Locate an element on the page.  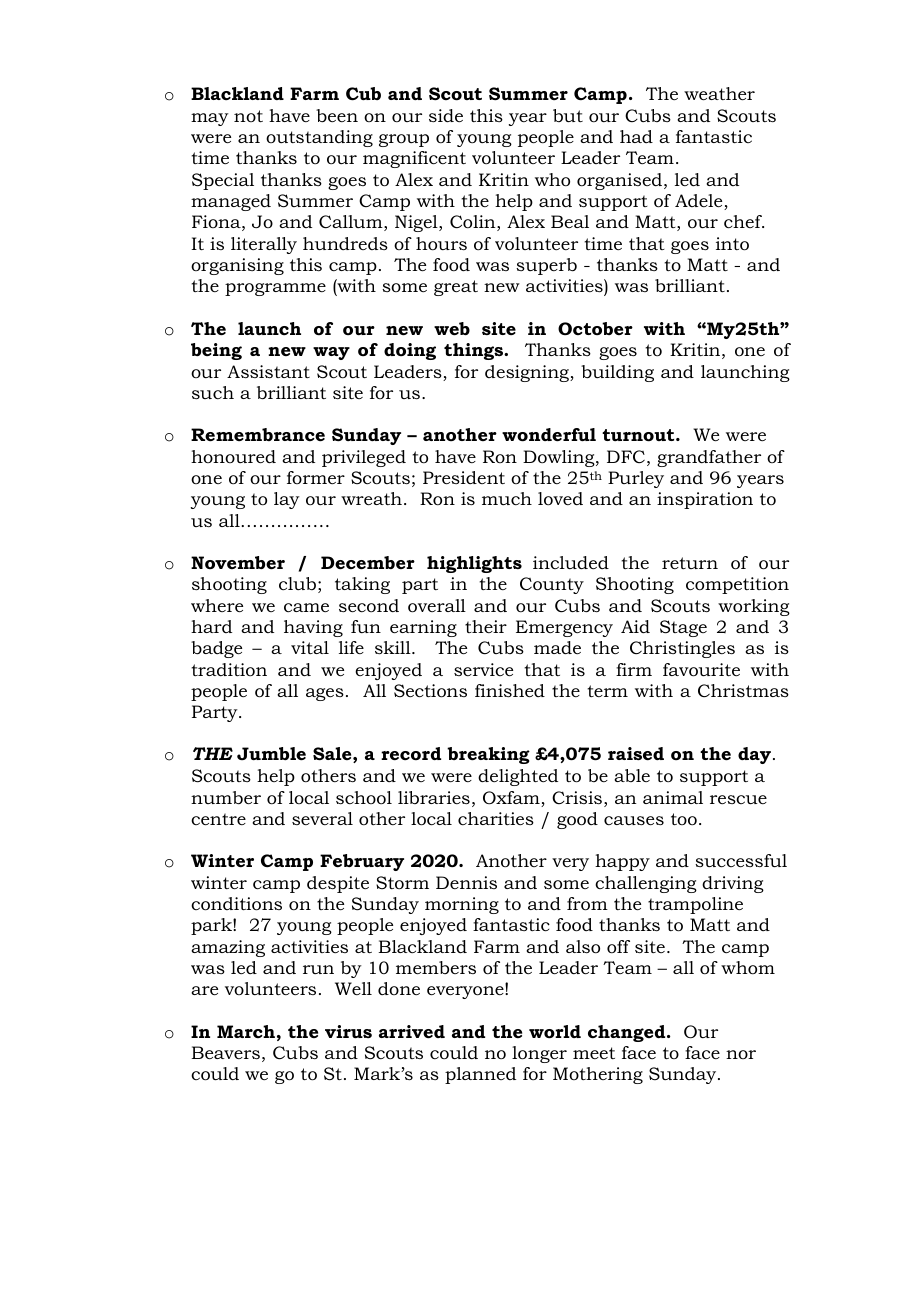
Remembrance is located at coordinates (258, 435).
